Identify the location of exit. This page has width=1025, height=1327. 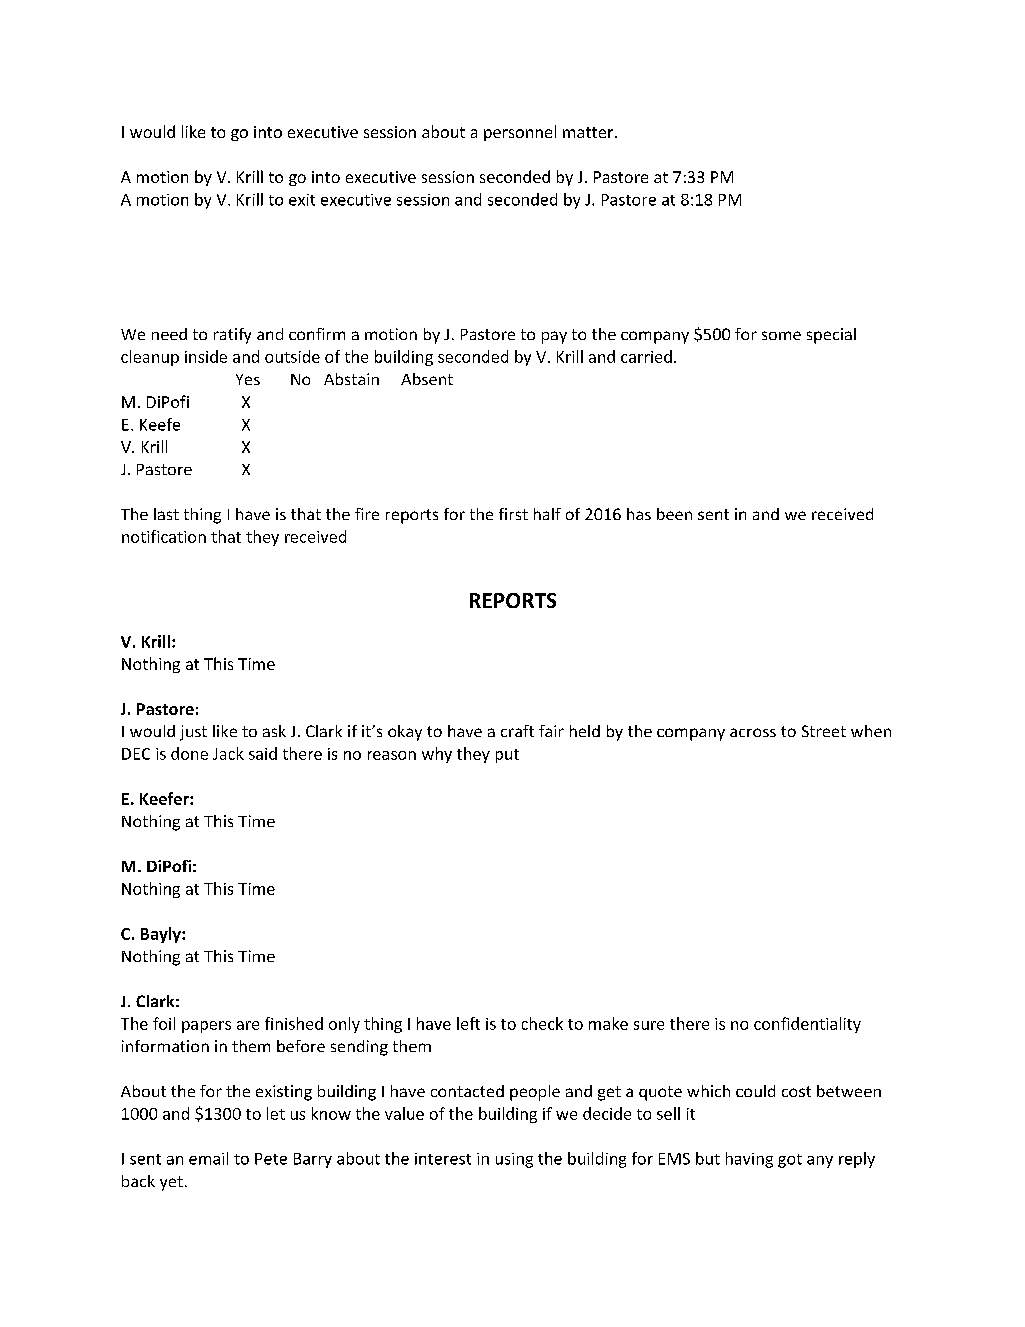
(302, 200).
